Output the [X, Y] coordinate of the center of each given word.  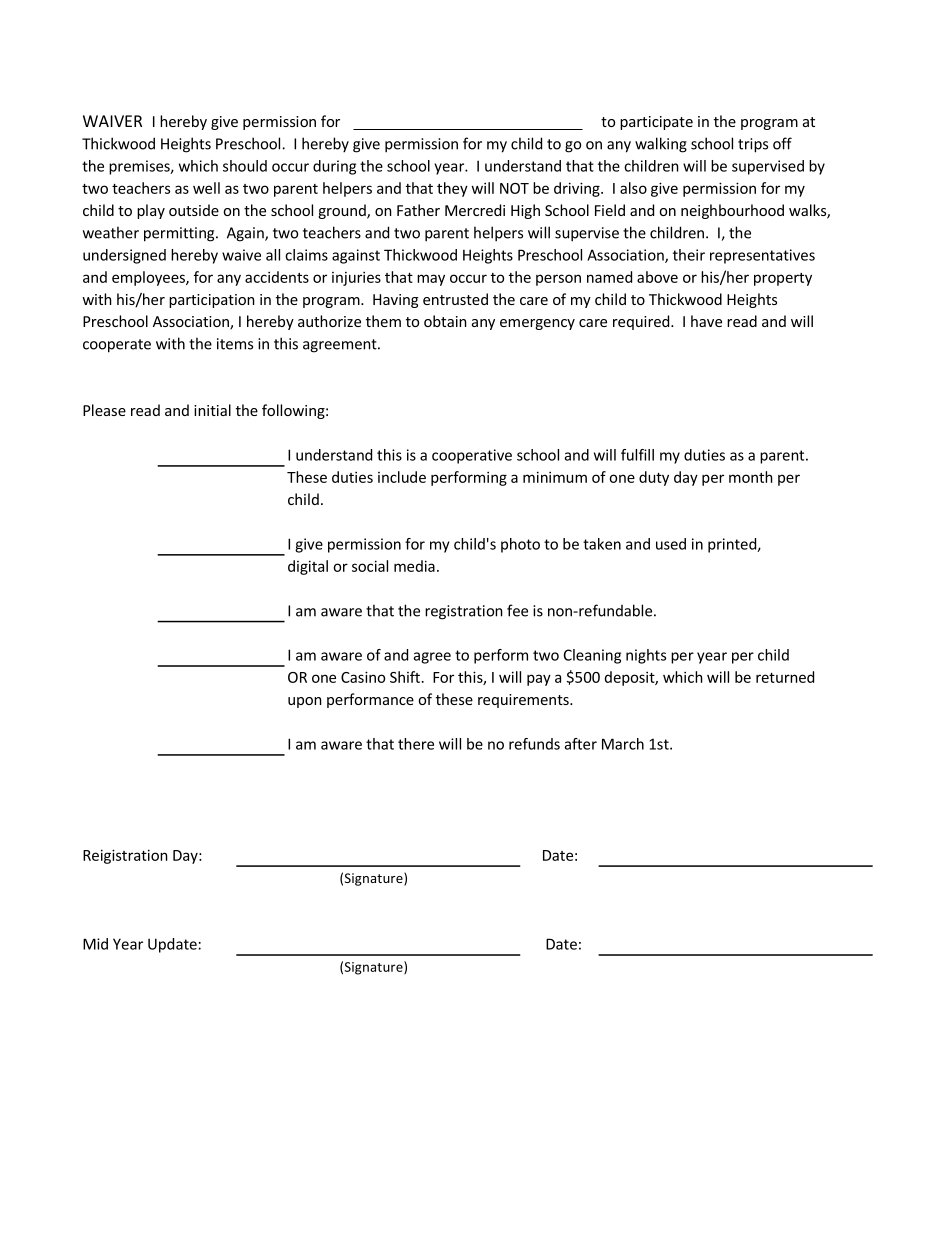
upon [305, 702]
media [414, 566]
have [706, 321]
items [235, 344]
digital [308, 567]
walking [661, 145]
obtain [445, 321]
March [623, 744]
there [416, 744]
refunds [534, 744]
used [671, 544]
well [206, 188]
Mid [95, 944]
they [452, 189]
